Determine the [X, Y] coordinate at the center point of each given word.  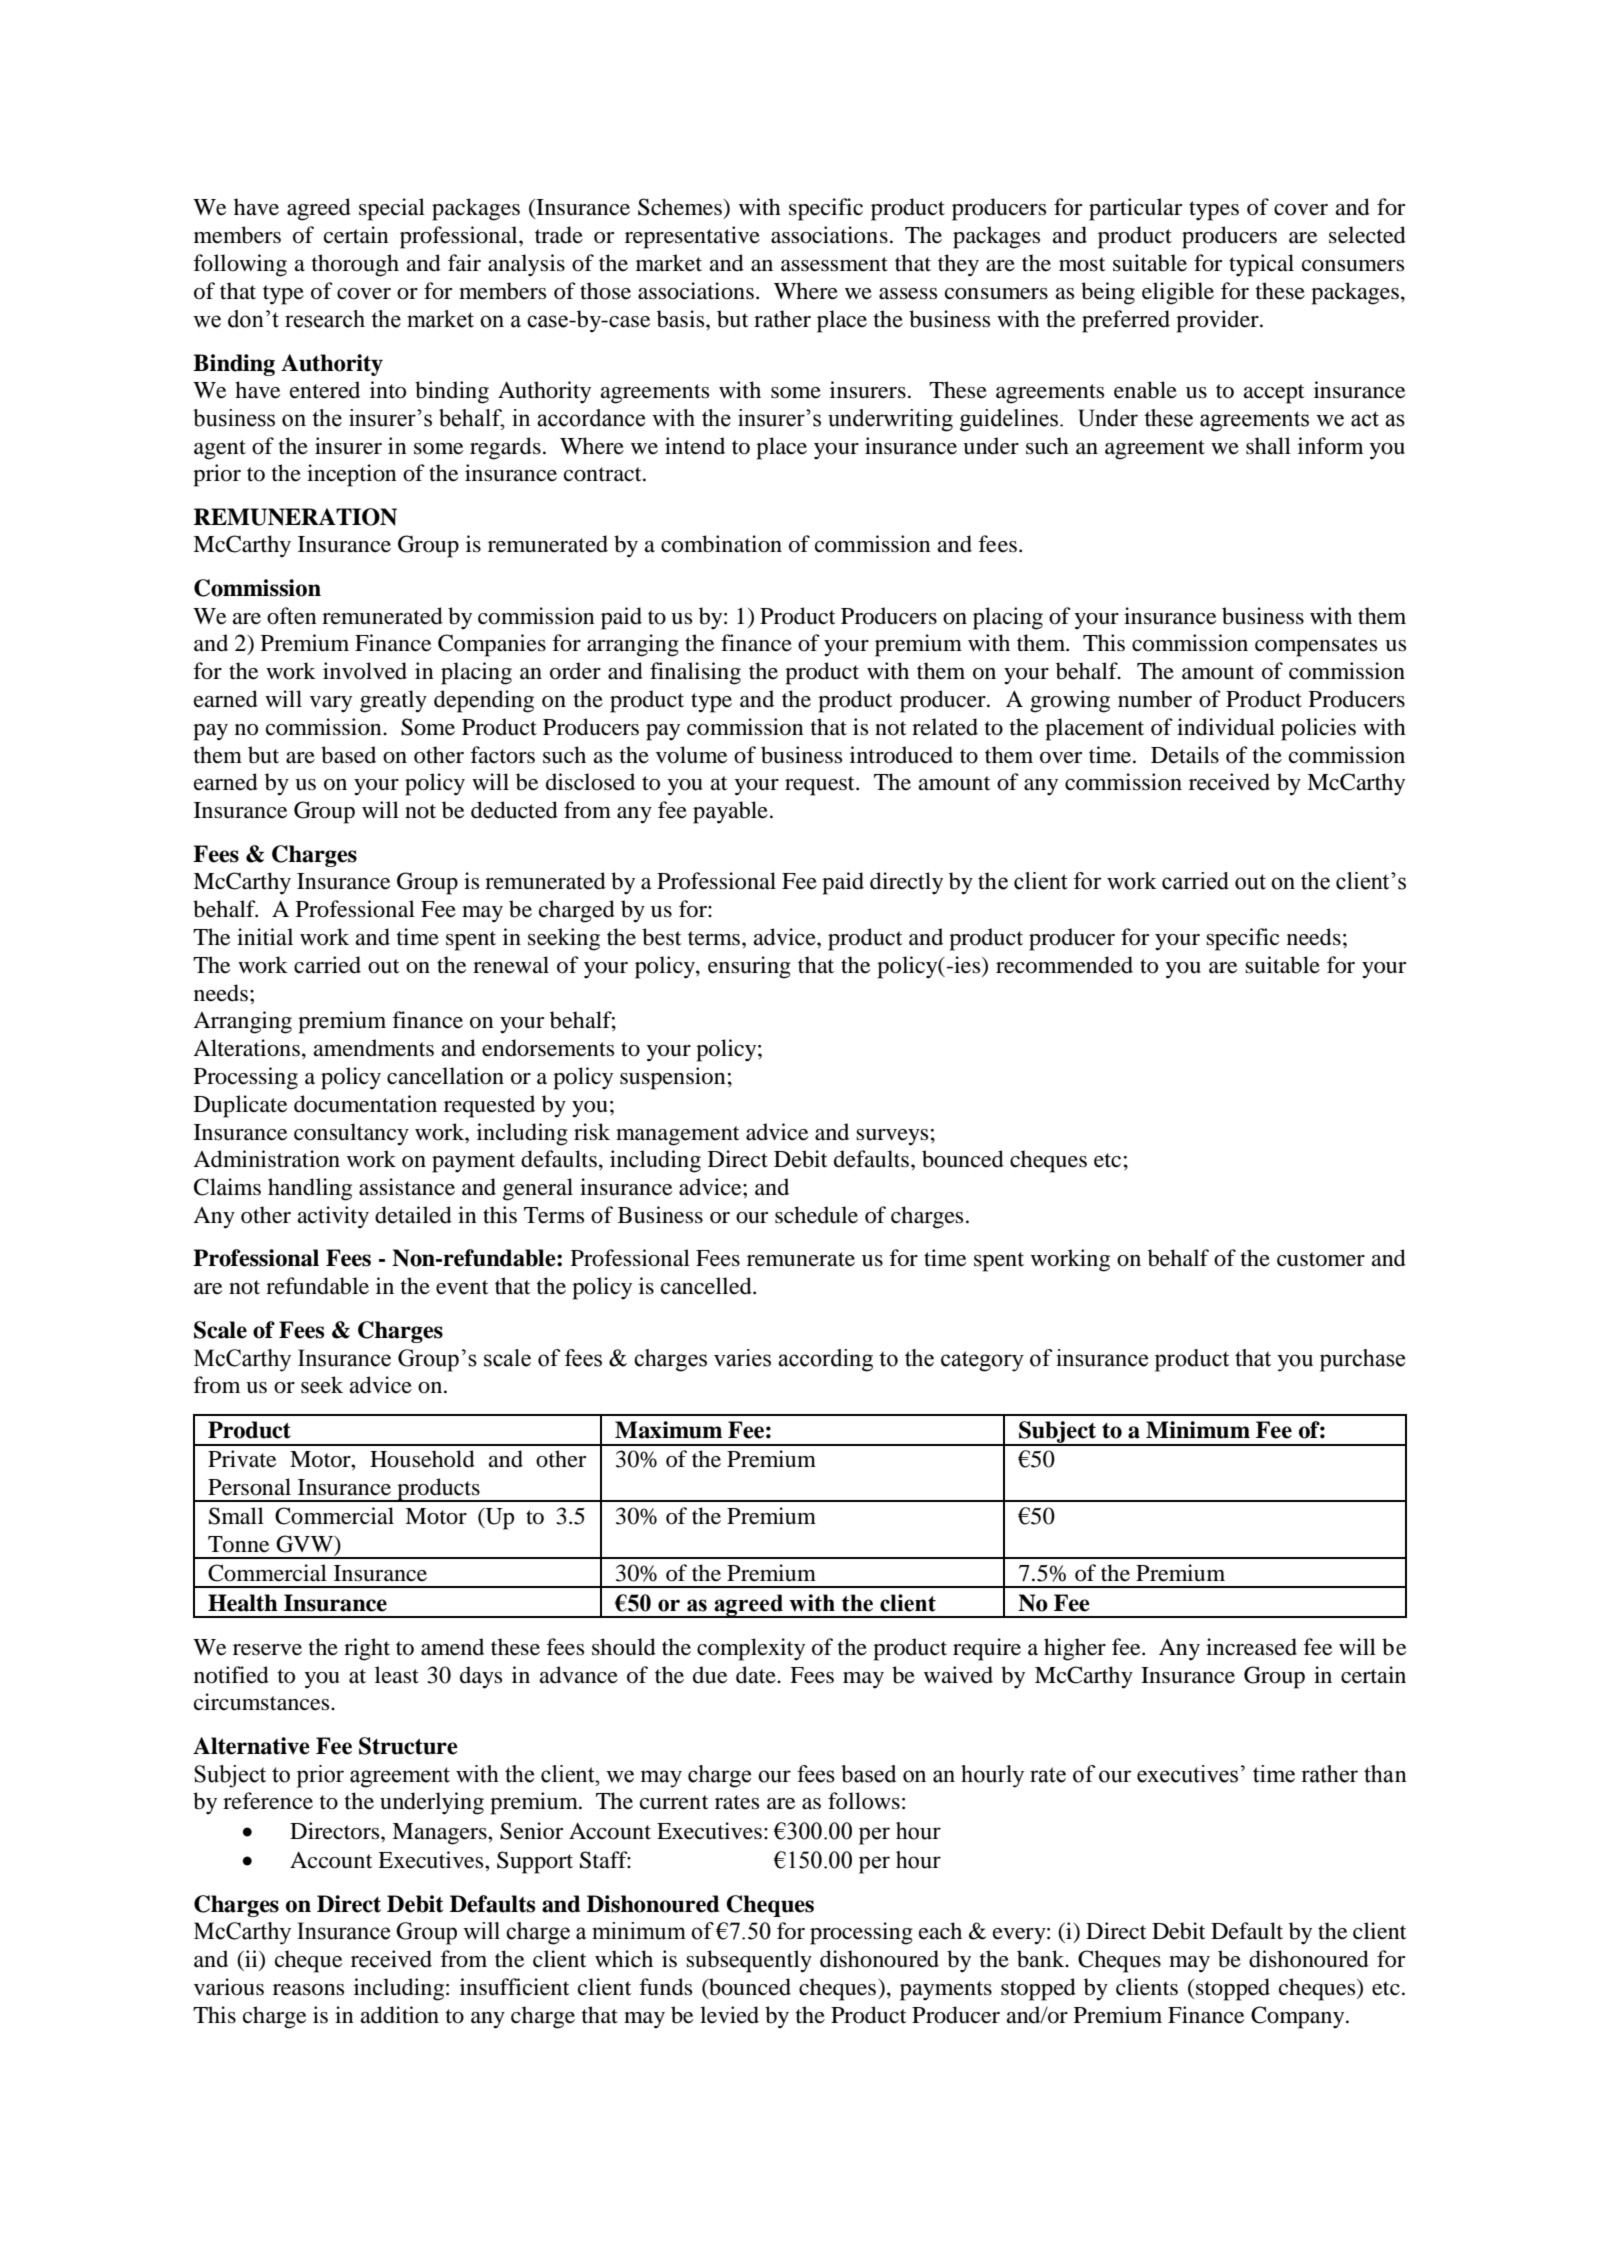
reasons [308, 1990]
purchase [1362, 1360]
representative [692, 237]
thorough [355, 265]
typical [1261, 265]
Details [1185, 755]
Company [1299, 2017]
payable [730, 812]
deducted [514, 810]
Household [422, 1459]
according [825, 1360]
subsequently [749, 1961]
